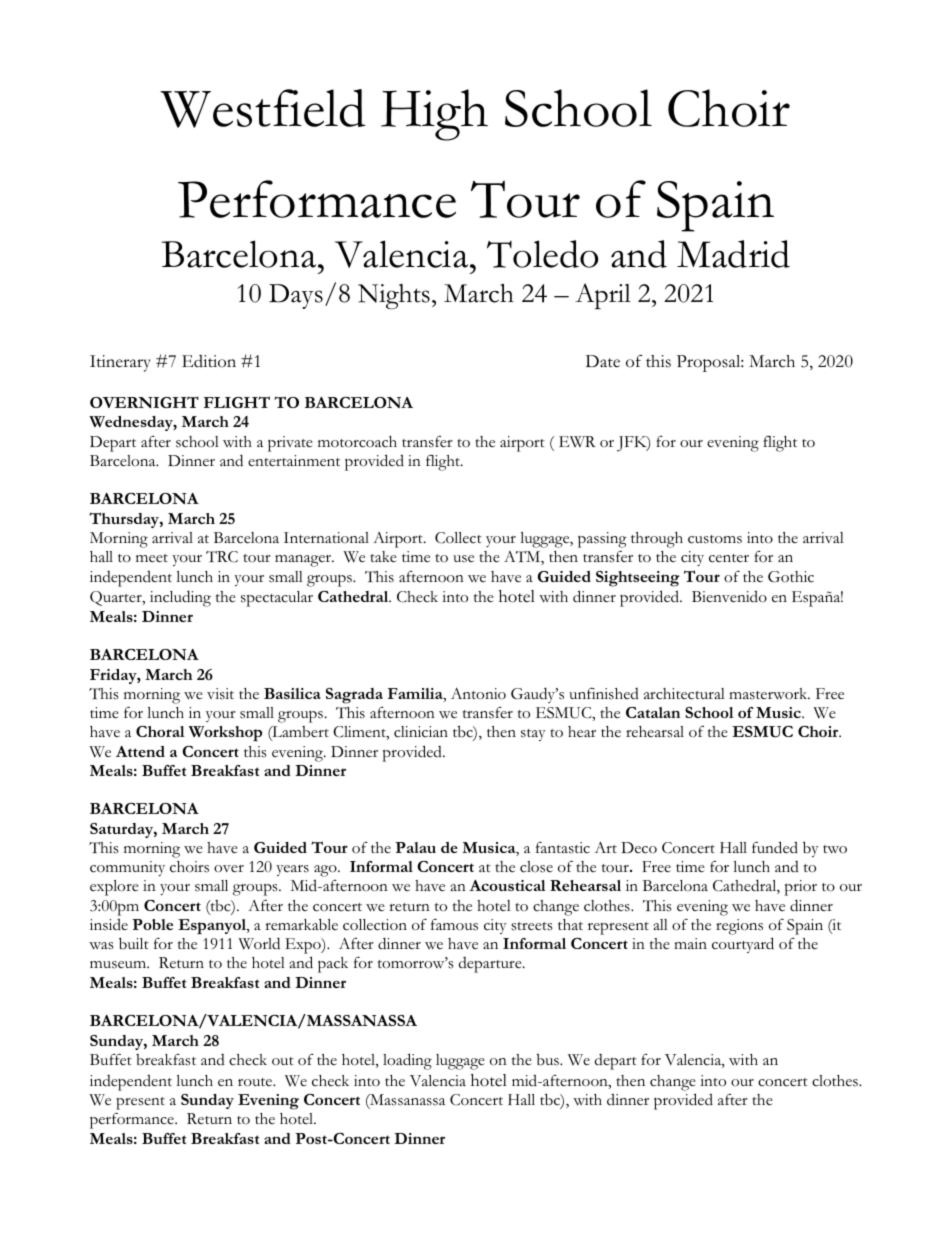 This screenshot has width=952, height=1233. I want to click on route, so click(256, 1082).
